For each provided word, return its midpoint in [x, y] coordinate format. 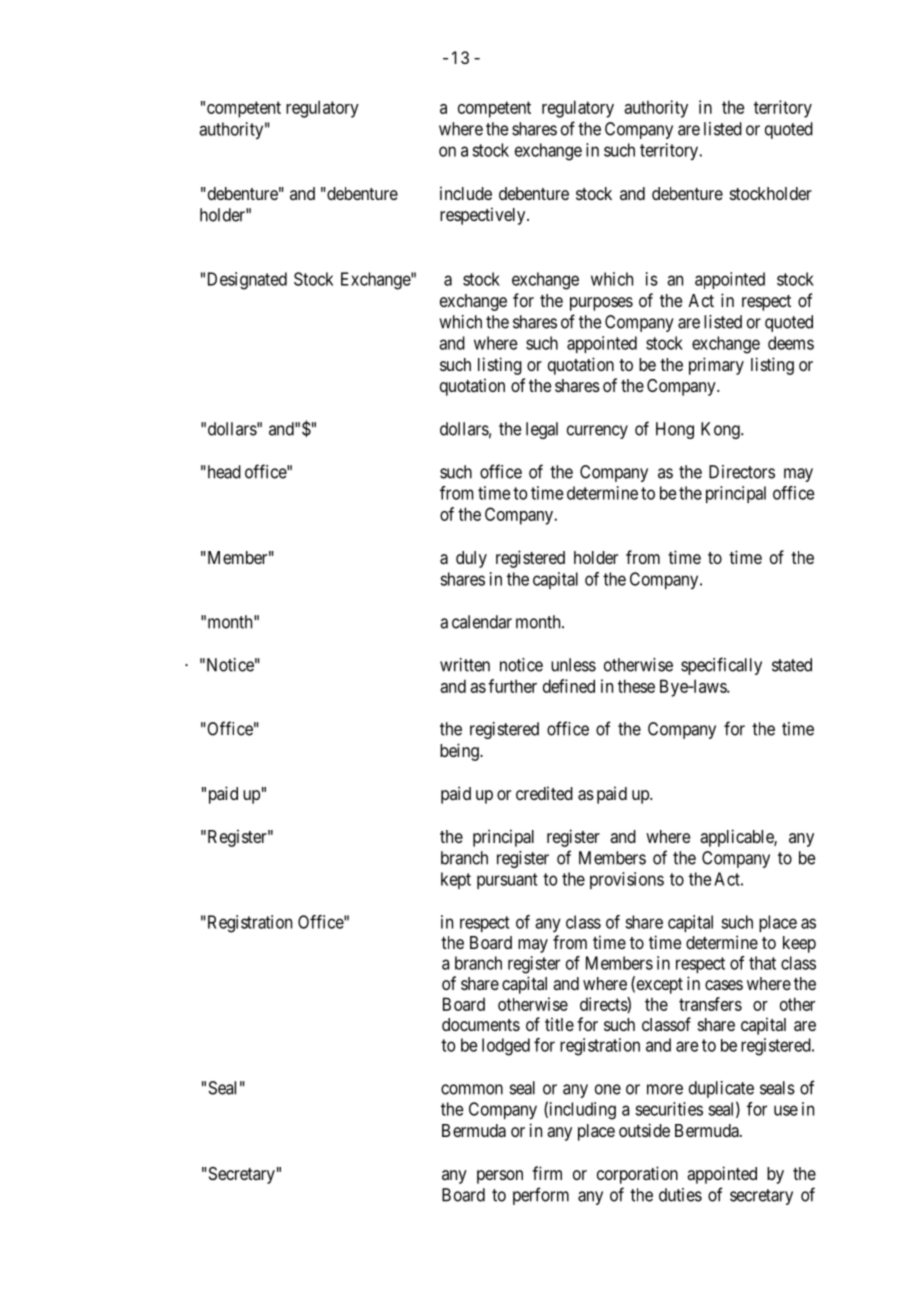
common [472, 1089]
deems [791, 343]
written [465, 665]
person [500, 1177]
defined [569, 686]
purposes [601, 304]
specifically [721, 666]
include [466, 193]
